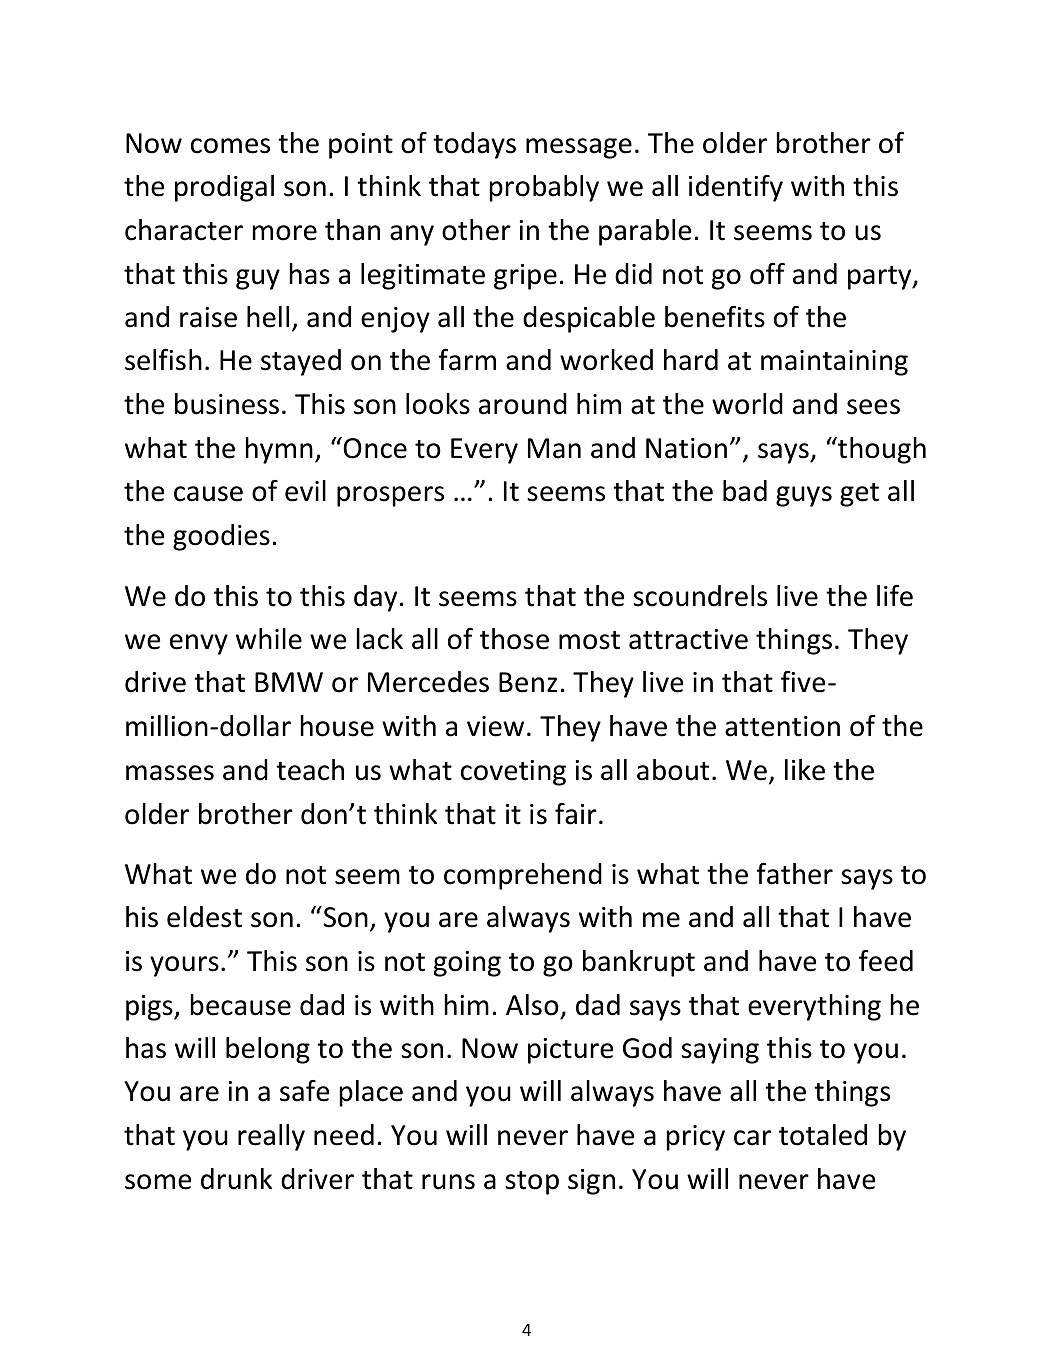 The width and height of the screenshot is (1054, 1364). What do you see at coordinates (804, 496) in the screenshot?
I see `guys` at bounding box center [804, 496].
